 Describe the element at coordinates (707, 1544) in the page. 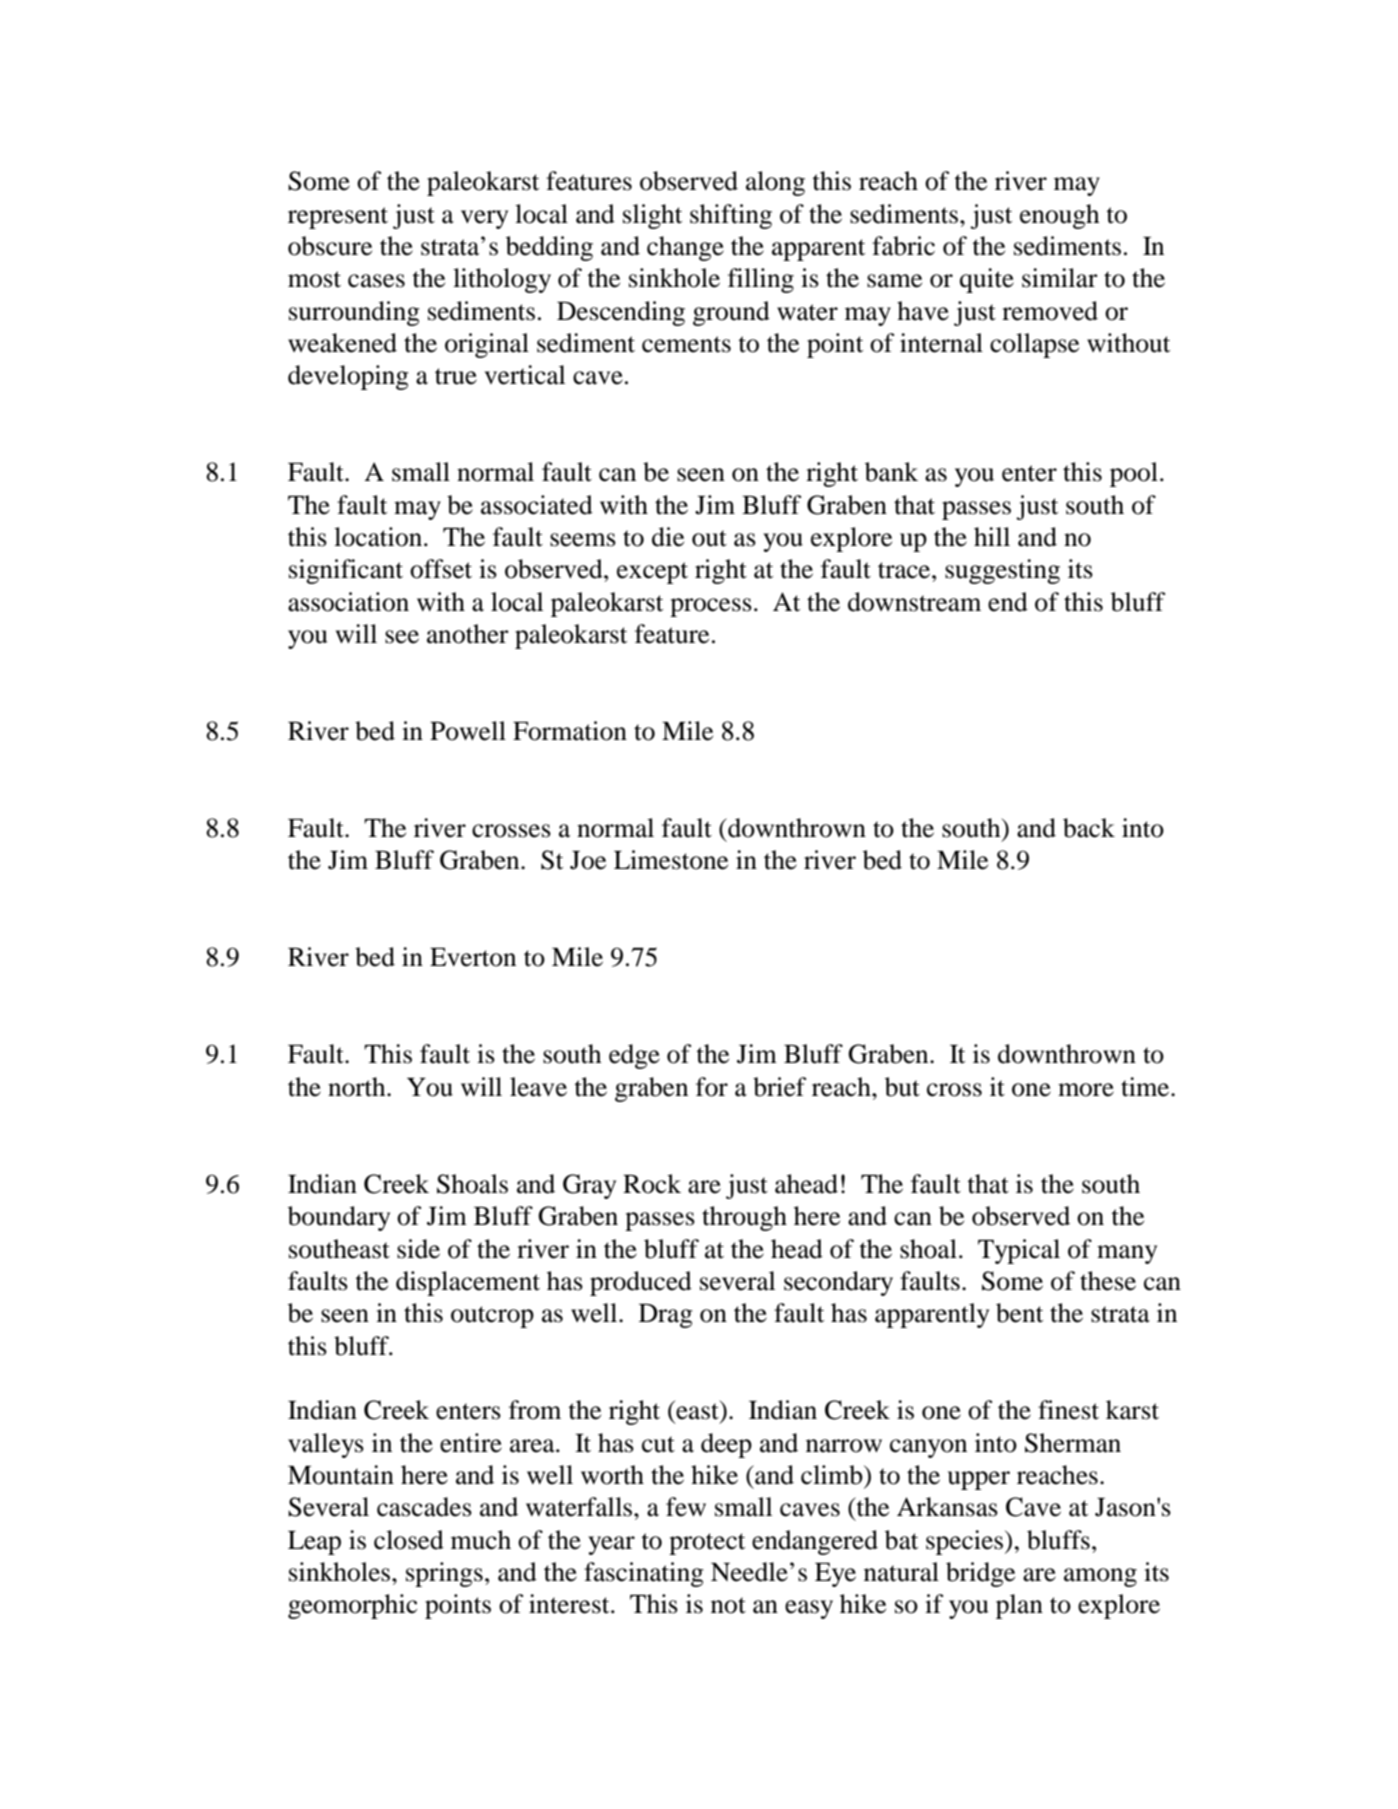

I see `protect` at that location.
